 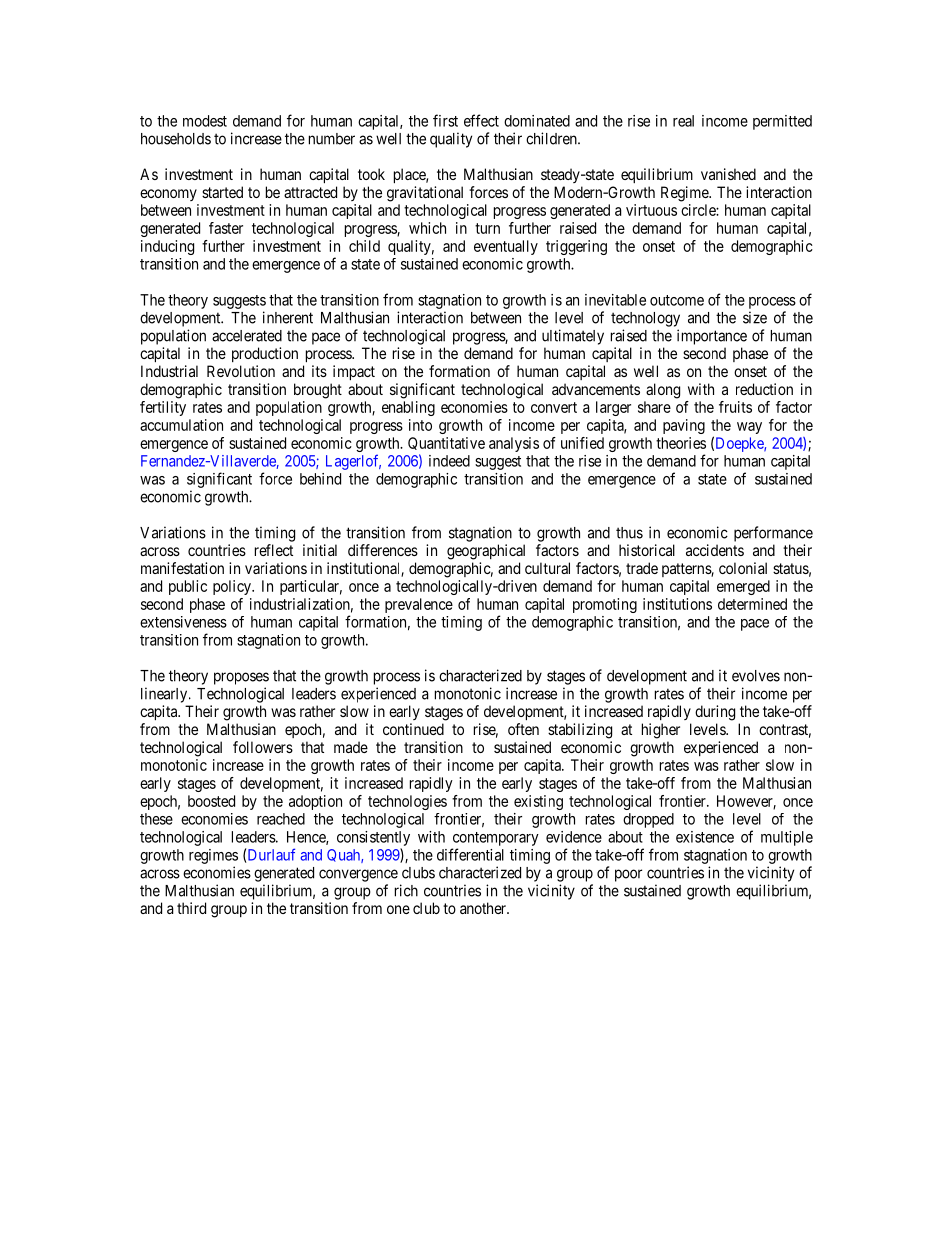 What do you see at coordinates (683, 121) in the screenshot?
I see `real` at bounding box center [683, 121].
